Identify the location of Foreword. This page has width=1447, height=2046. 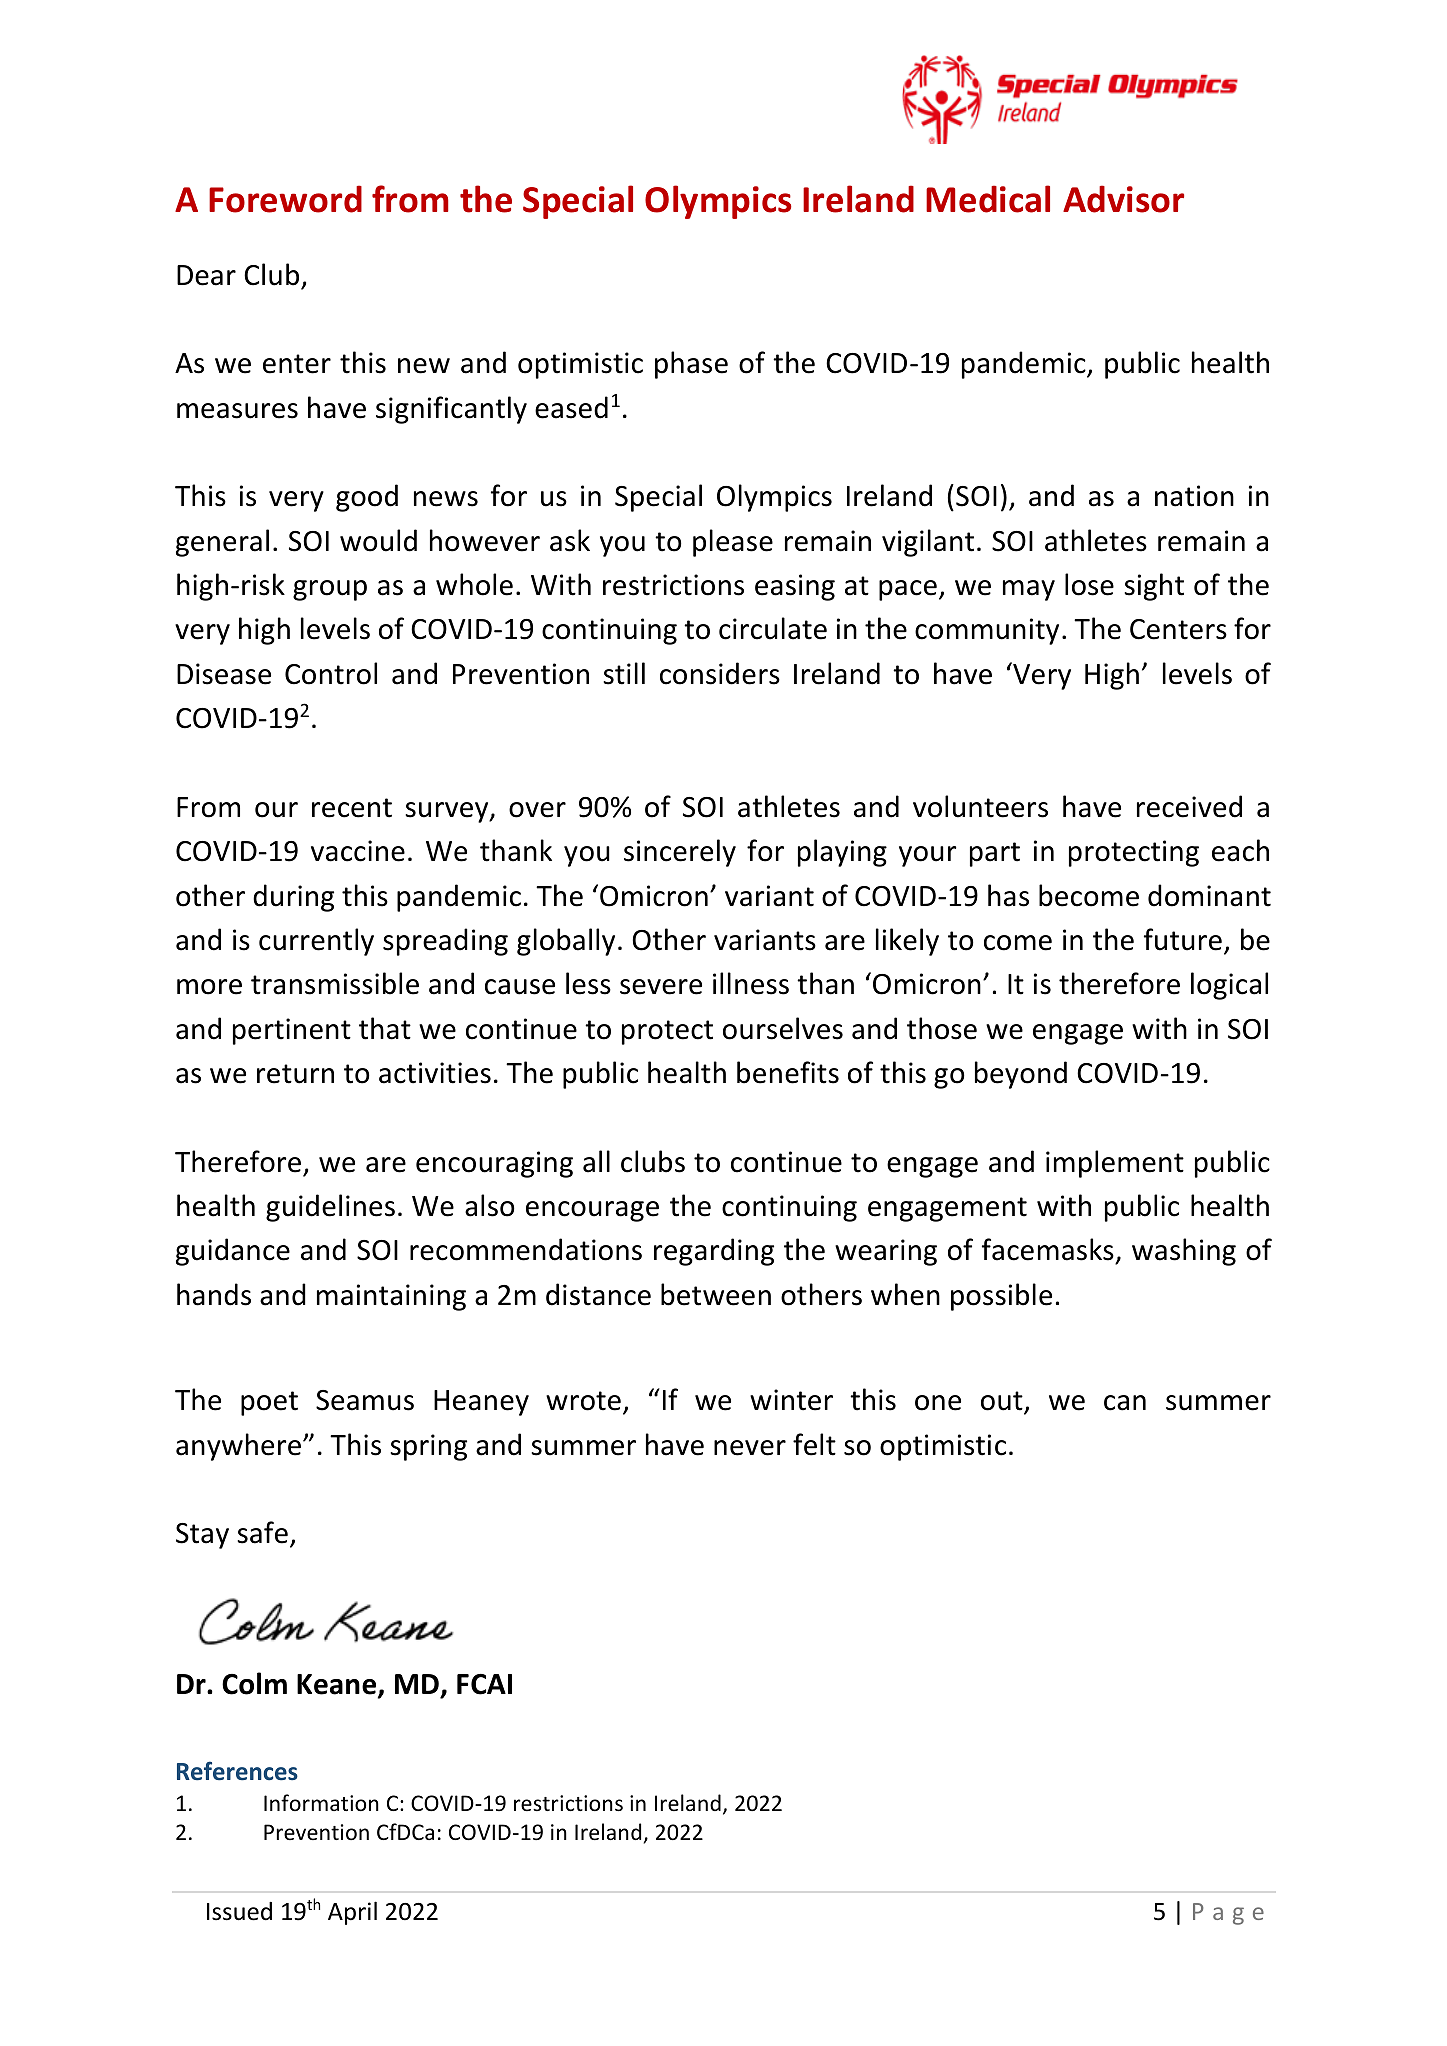
(285, 199).
